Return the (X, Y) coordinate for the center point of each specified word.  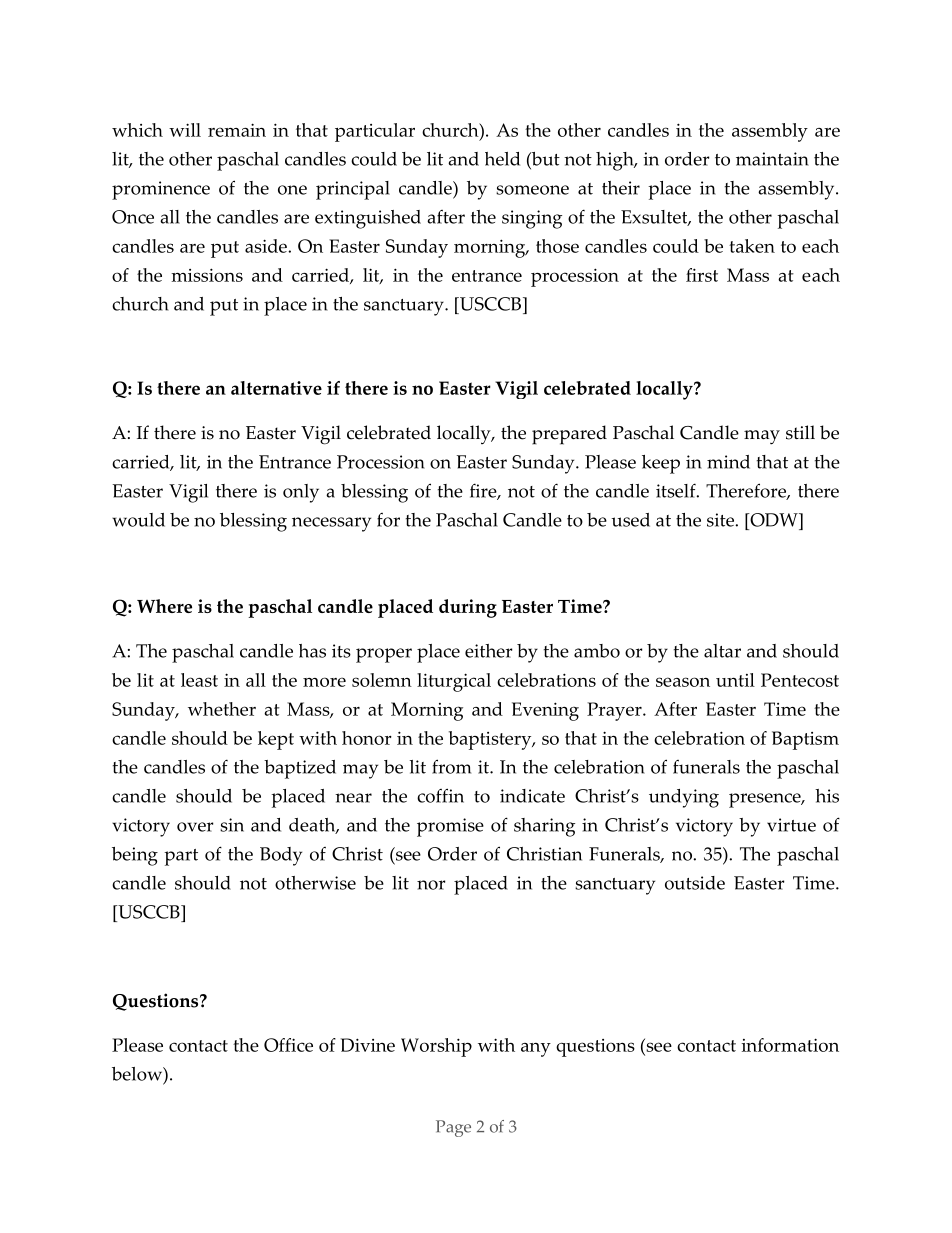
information (790, 1045)
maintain (772, 159)
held (502, 159)
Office (288, 1045)
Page (453, 1128)
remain (237, 130)
